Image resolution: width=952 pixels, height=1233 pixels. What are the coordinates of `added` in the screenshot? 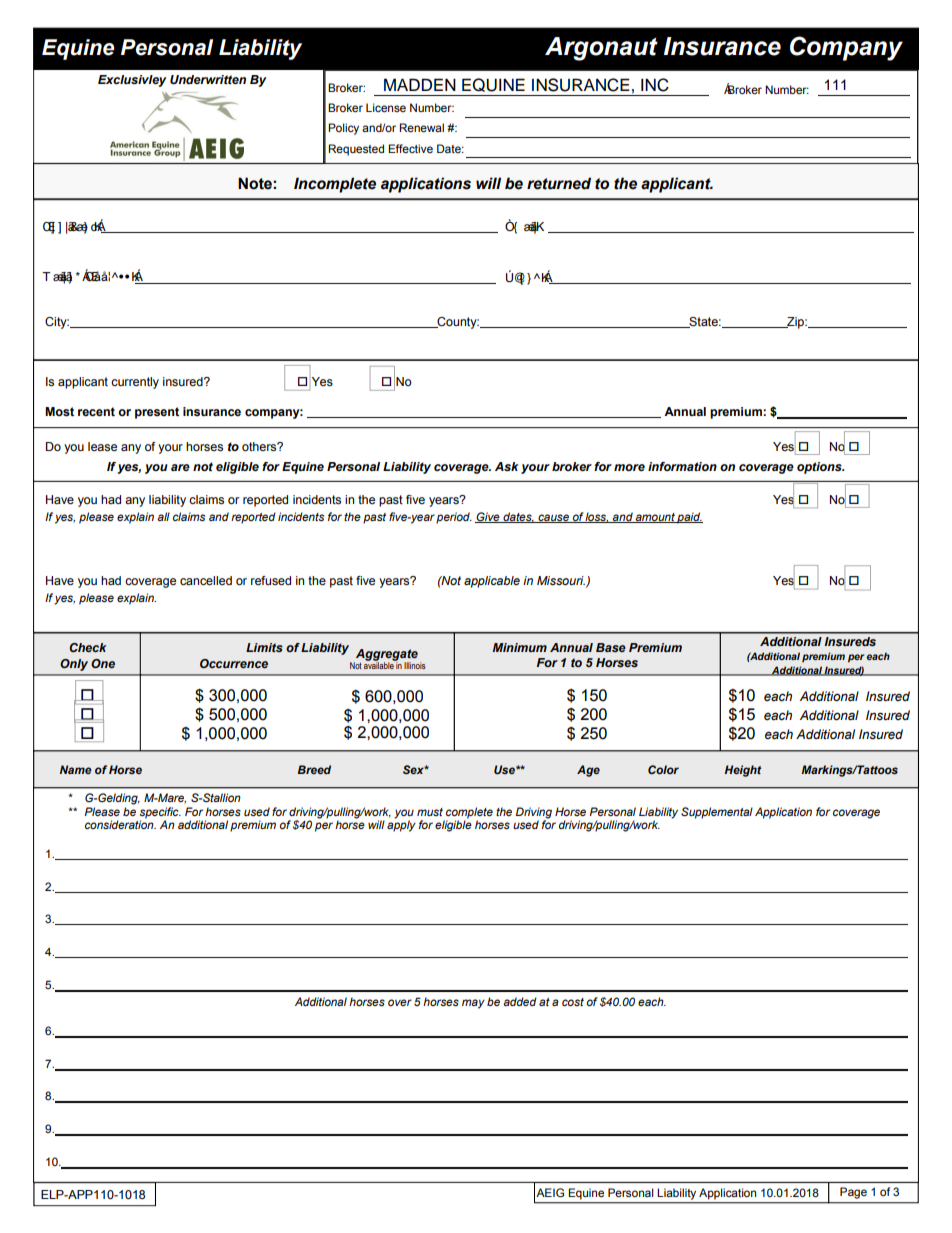 It's located at (520, 1001).
